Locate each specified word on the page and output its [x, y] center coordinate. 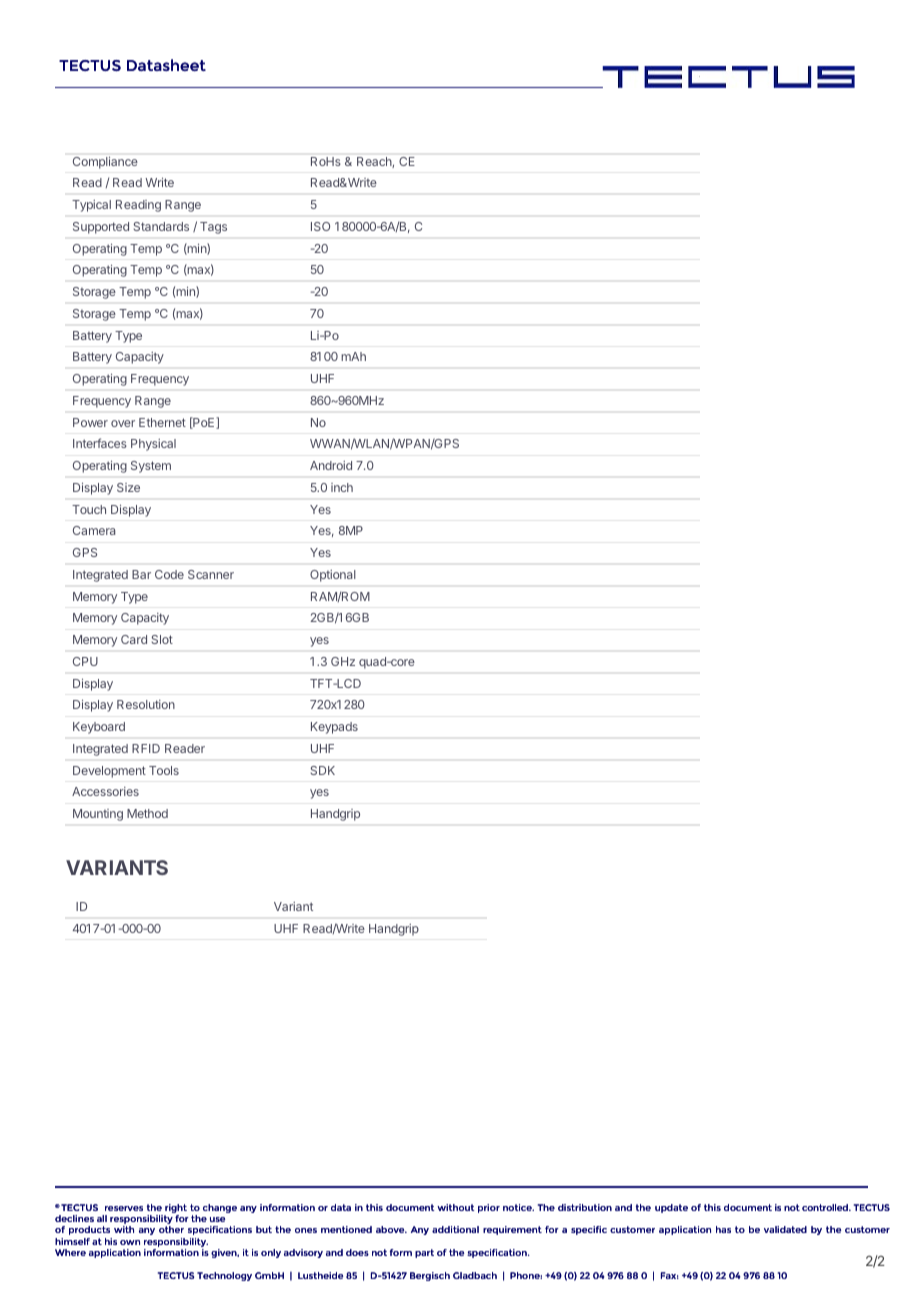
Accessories [105, 791]
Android [331, 465]
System [151, 467]
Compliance [105, 163]
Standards [161, 226]
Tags [213, 228]
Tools [164, 770]
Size [128, 487]
